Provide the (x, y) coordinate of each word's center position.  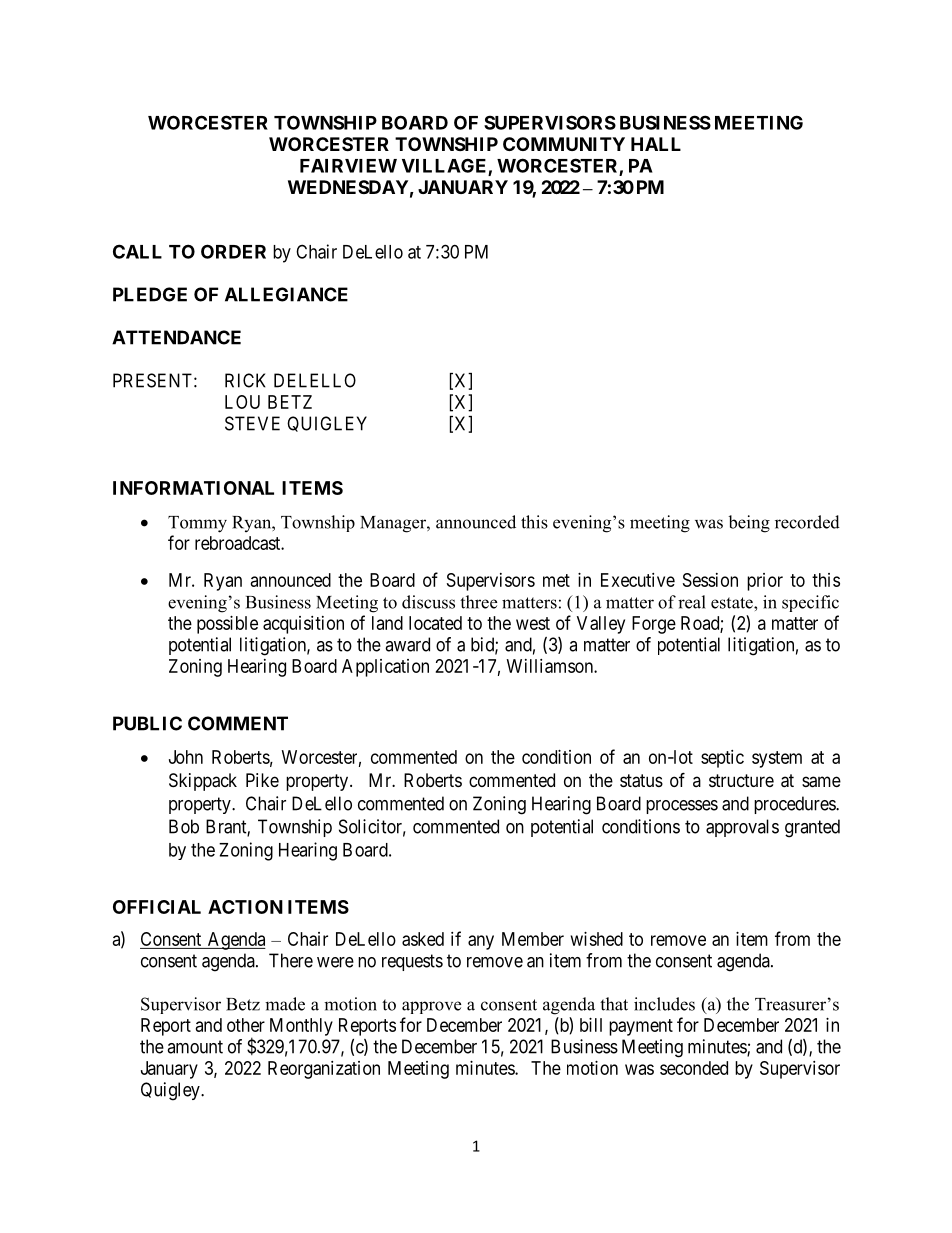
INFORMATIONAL (193, 488)
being (749, 524)
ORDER (233, 251)
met (556, 580)
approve (431, 1007)
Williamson (551, 666)
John (186, 757)
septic (722, 759)
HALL (656, 144)
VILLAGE (445, 166)
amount (195, 1047)
